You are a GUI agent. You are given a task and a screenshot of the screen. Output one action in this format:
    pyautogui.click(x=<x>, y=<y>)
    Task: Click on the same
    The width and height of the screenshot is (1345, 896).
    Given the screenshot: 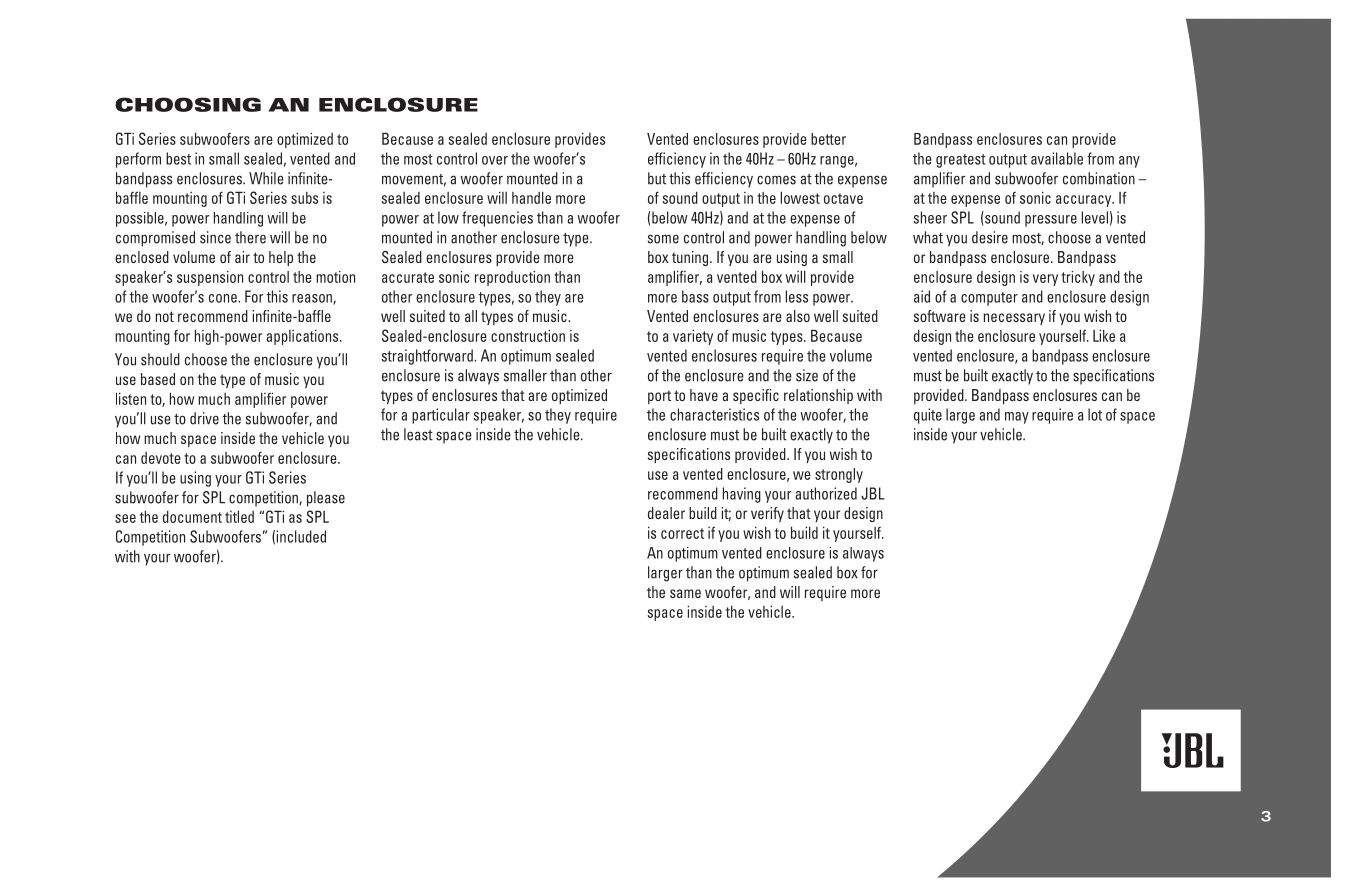 What is the action you would take?
    pyautogui.click(x=685, y=593)
